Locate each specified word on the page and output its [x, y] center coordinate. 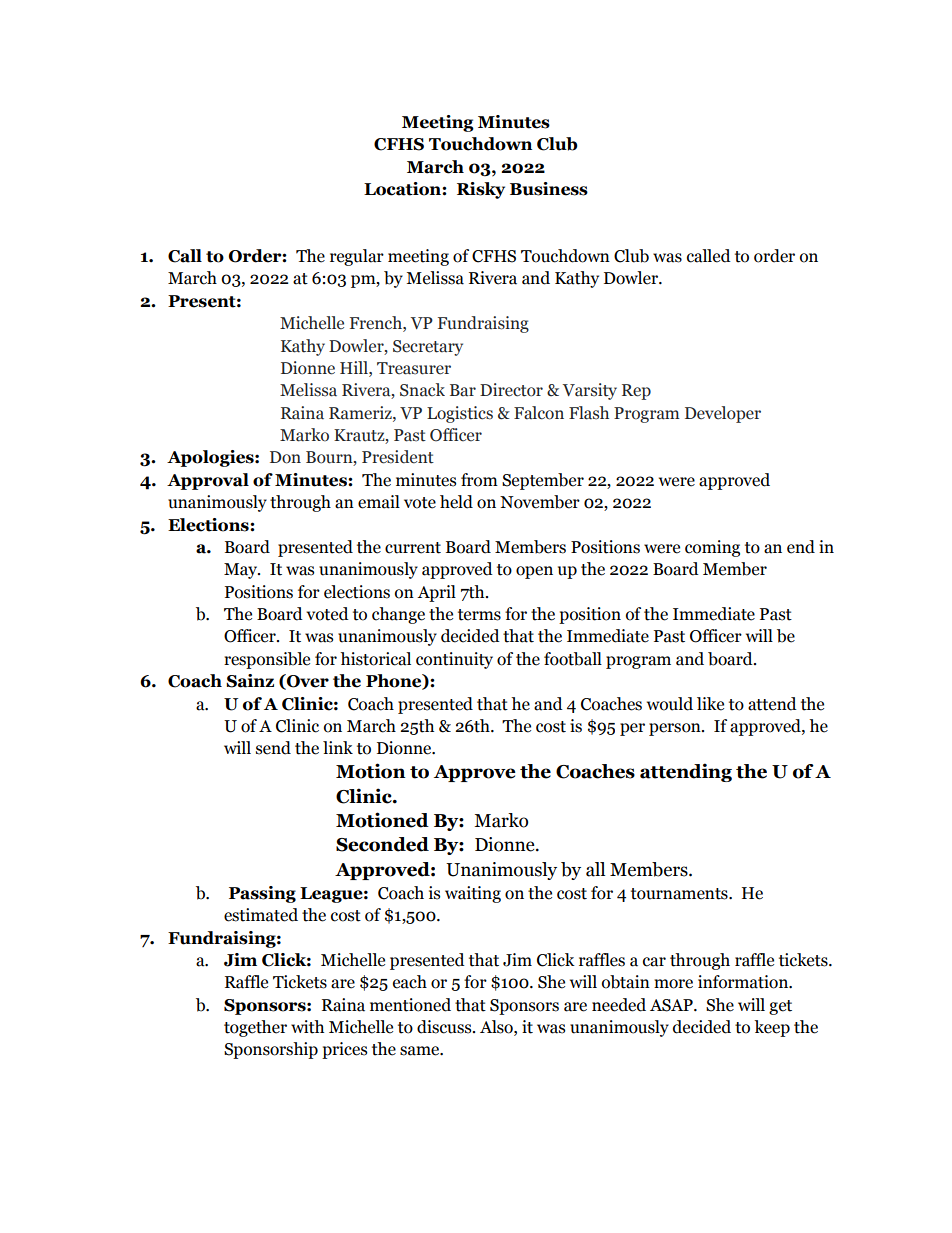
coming [712, 548]
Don [285, 457]
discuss [445, 1027]
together [255, 1028]
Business [549, 189]
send [273, 748]
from [479, 480]
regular [357, 257]
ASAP [672, 1005]
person [676, 729]
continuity [454, 660]
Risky [481, 190]
